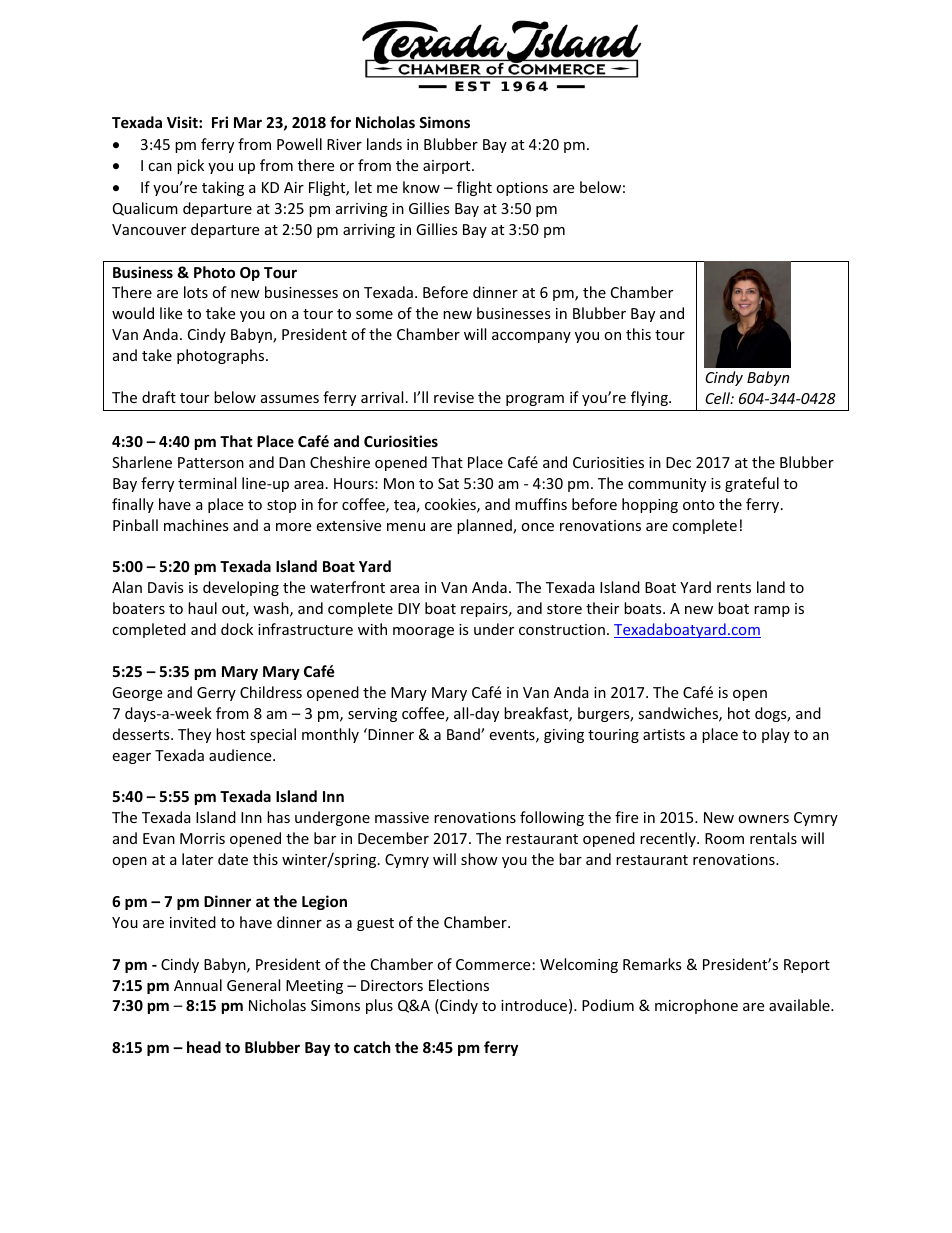 The width and height of the image is (952, 1233). I want to click on microphone, so click(696, 1006).
